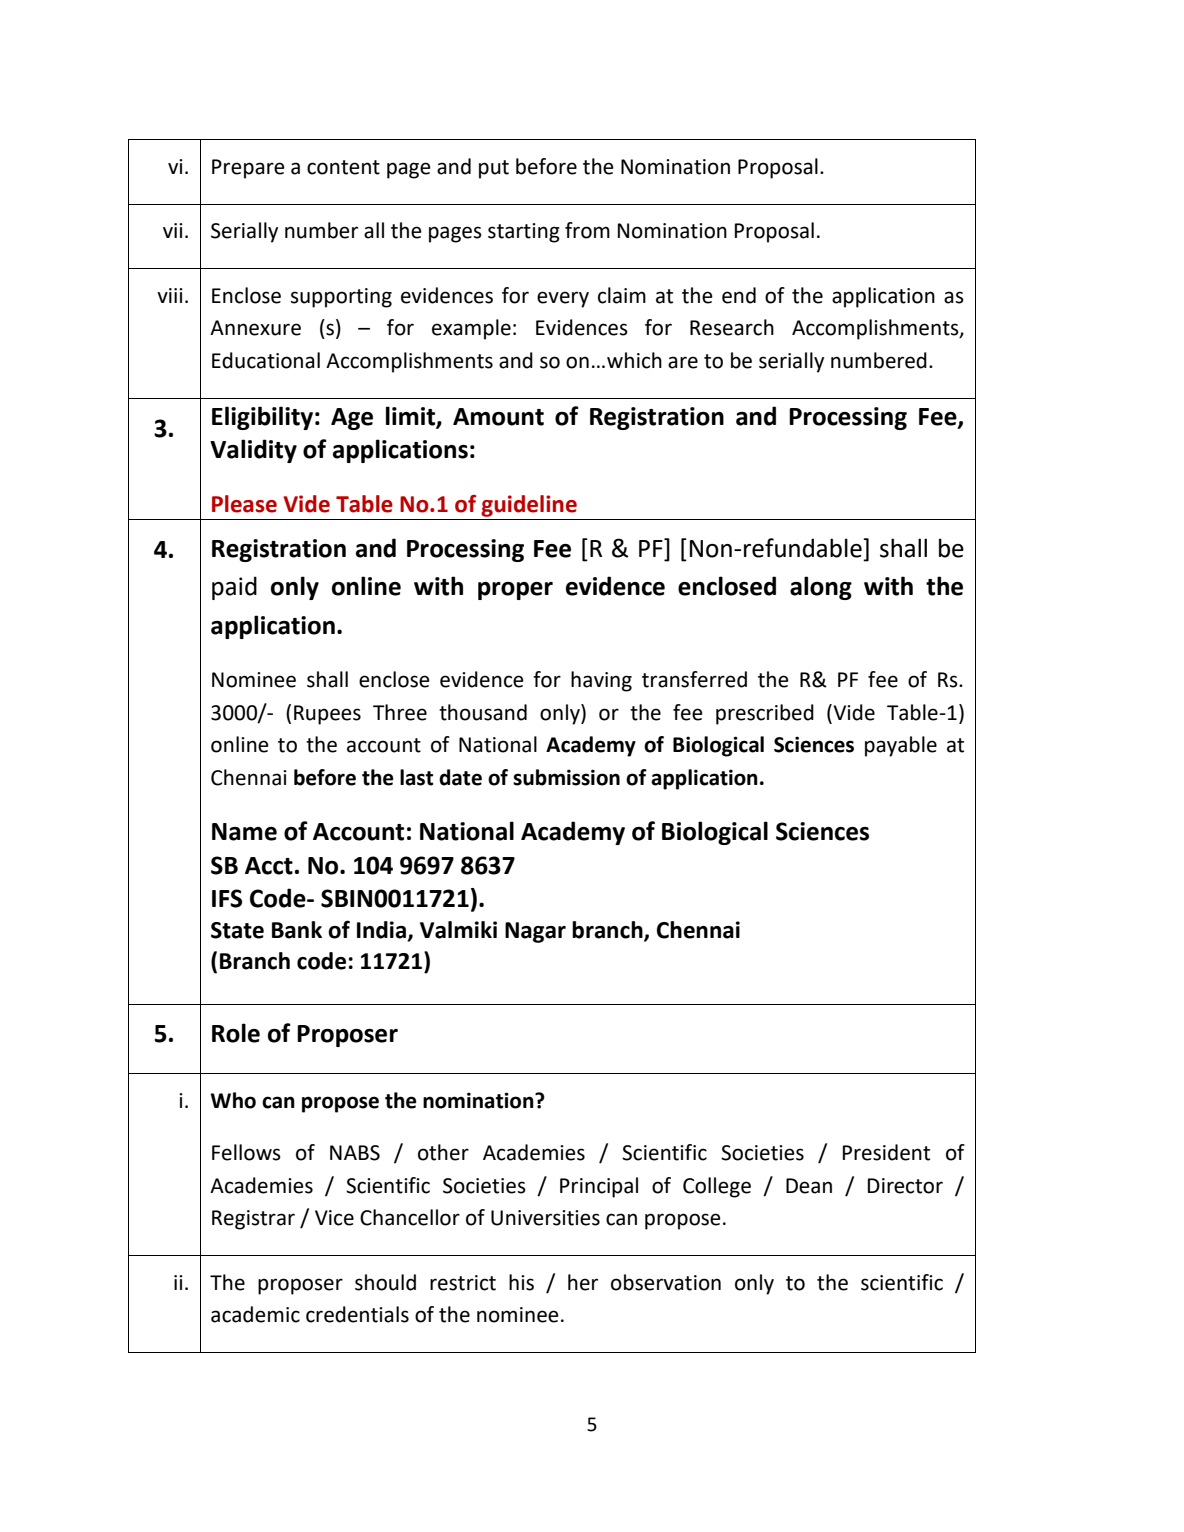  I want to click on President, so click(886, 1152).
